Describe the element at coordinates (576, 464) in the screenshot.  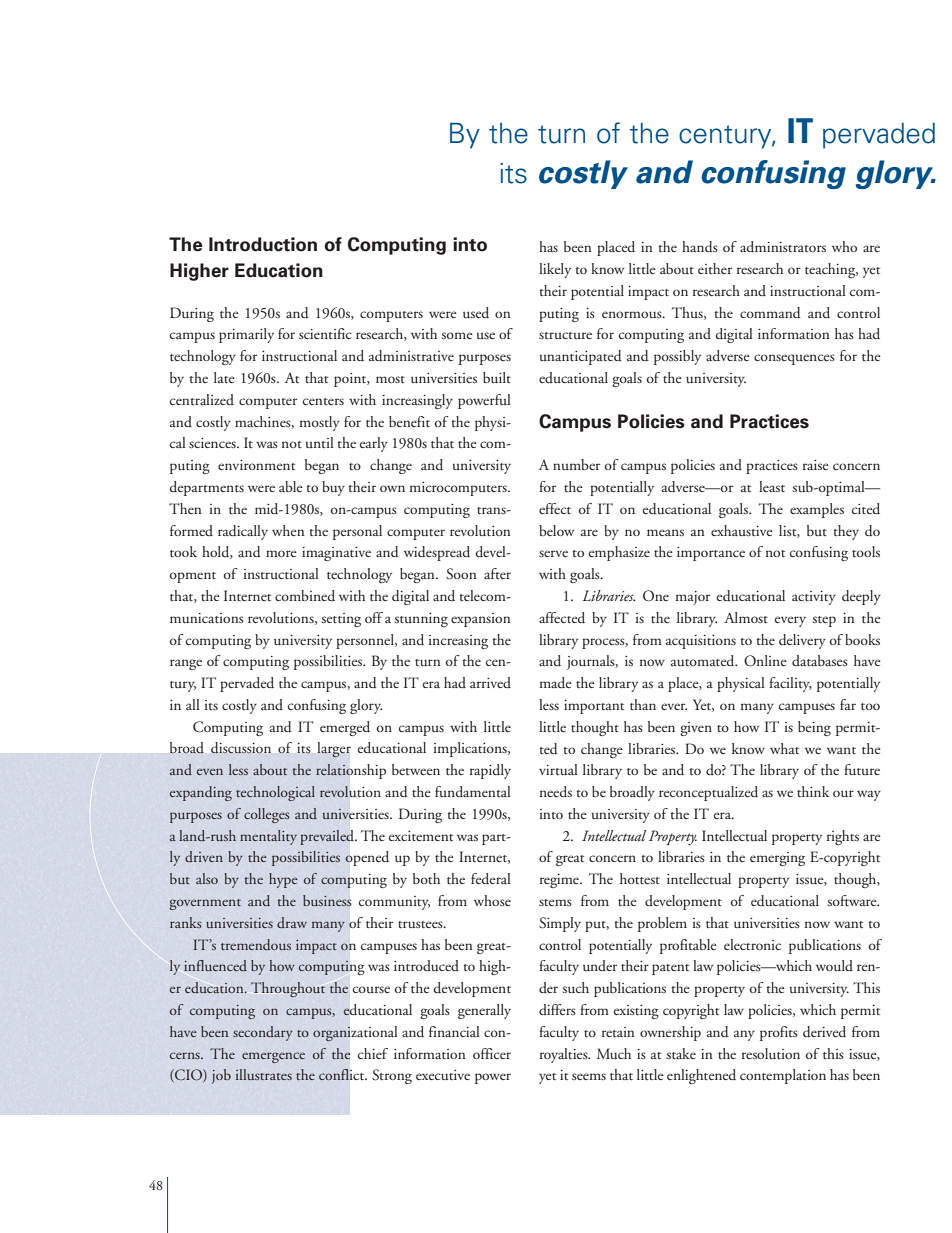
I see `number` at that location.
